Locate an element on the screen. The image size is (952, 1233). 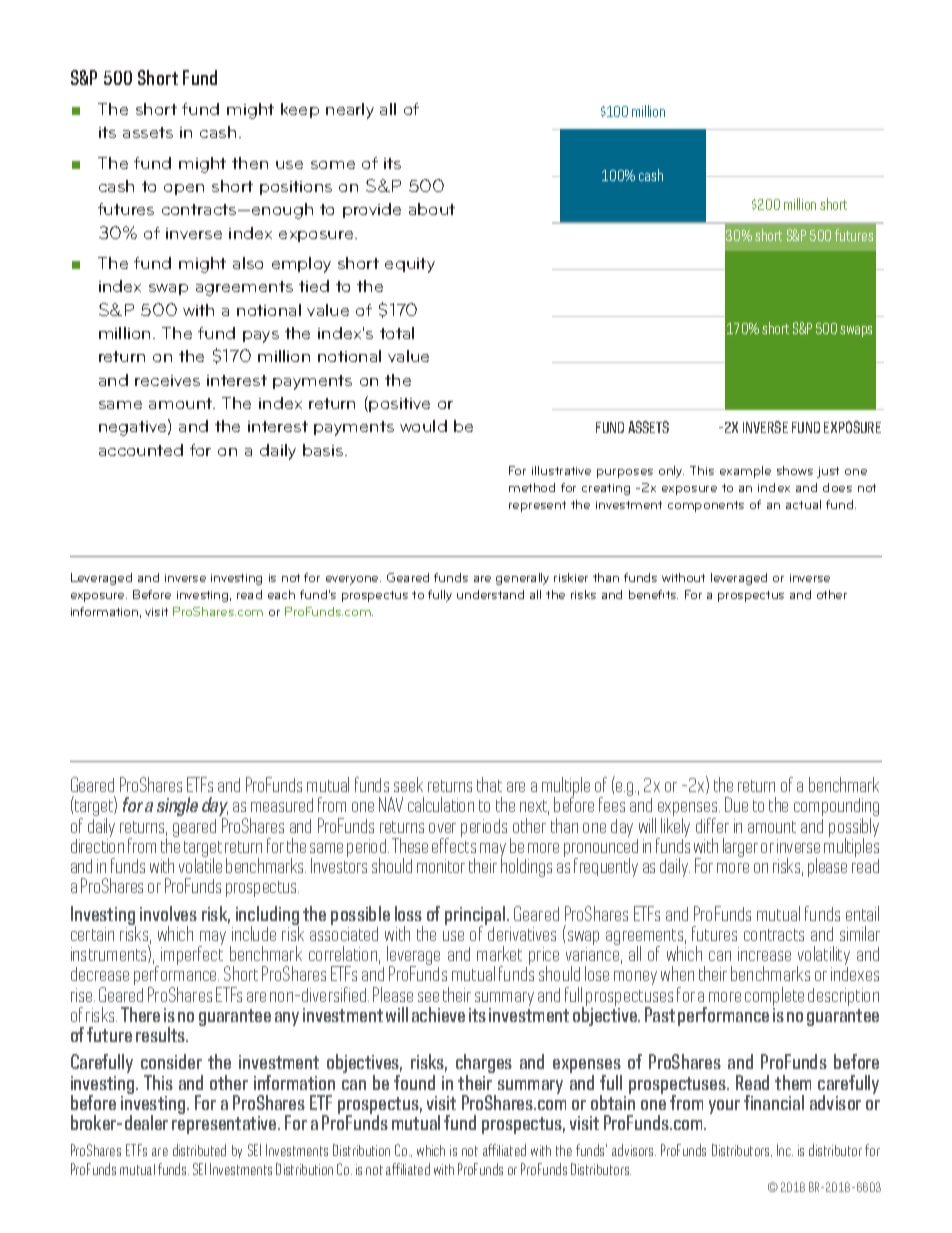
found is located at coordinates (414, 1082).
